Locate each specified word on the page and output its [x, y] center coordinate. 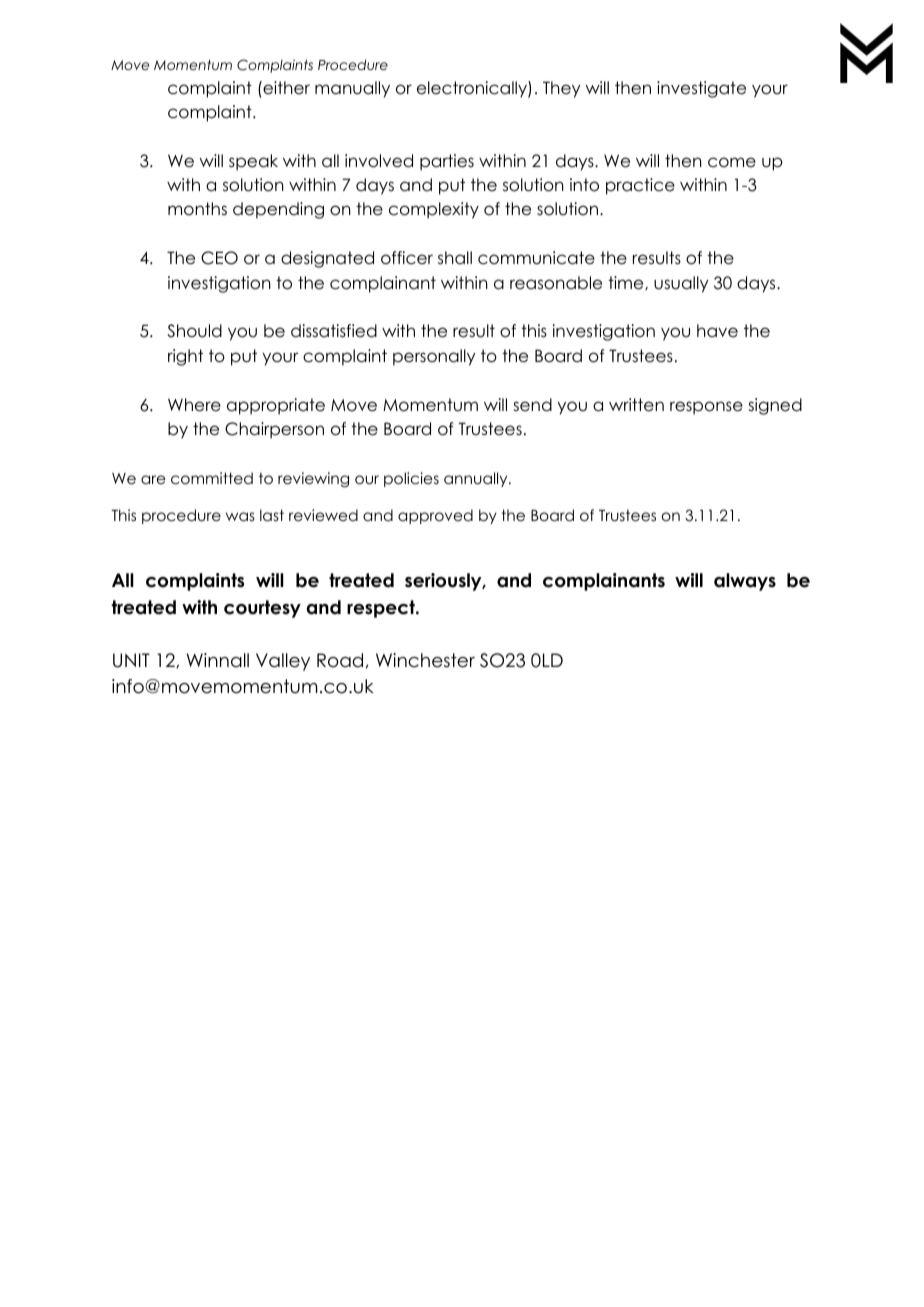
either [285, 88]
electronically [473, 89]
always [745, 582]
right [185, 357]
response [706, 408]
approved [435, 516]
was [240, 517]
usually [681, 284]
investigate [701, 89]
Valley [283, 662]
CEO [219, 258]
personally [434, 357]
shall [455, 258]
